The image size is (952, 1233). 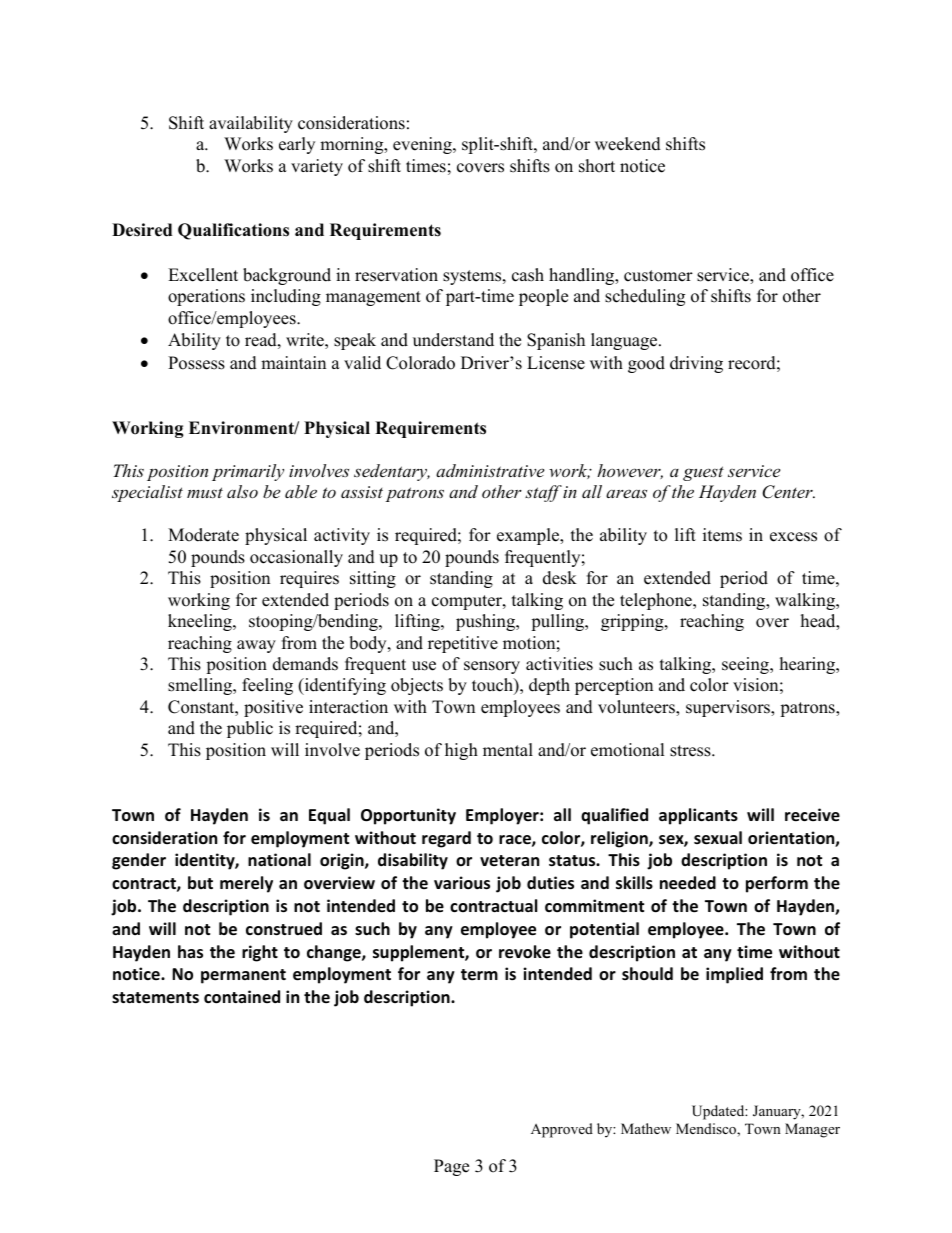 What do you see at coordinates (423, 145) in the page?
I see `evening` at bounding box center [423, 145].
